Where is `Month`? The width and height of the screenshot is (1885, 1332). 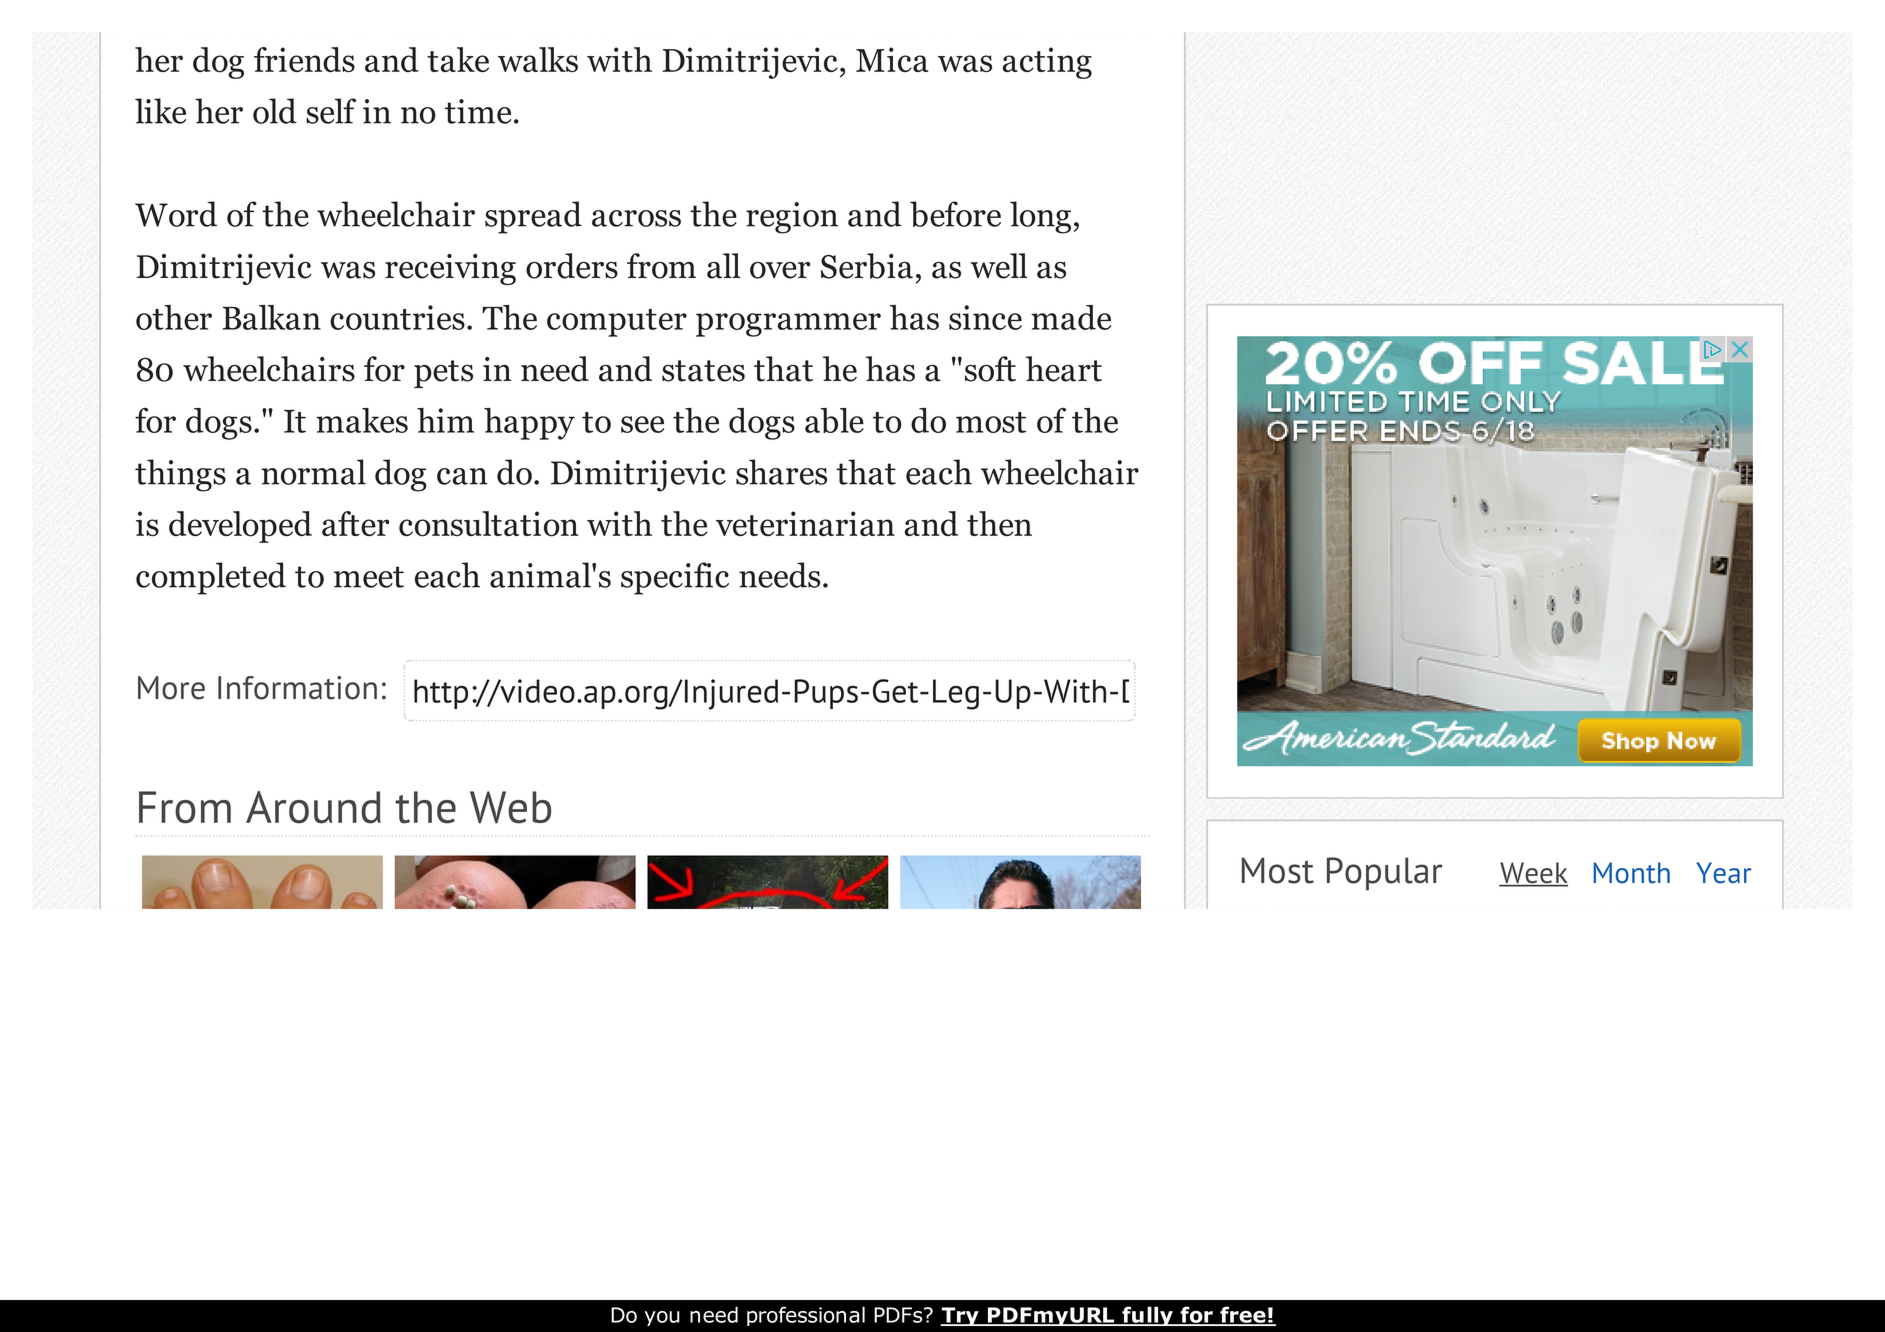 Month is located at coordinates (1632, 873).
